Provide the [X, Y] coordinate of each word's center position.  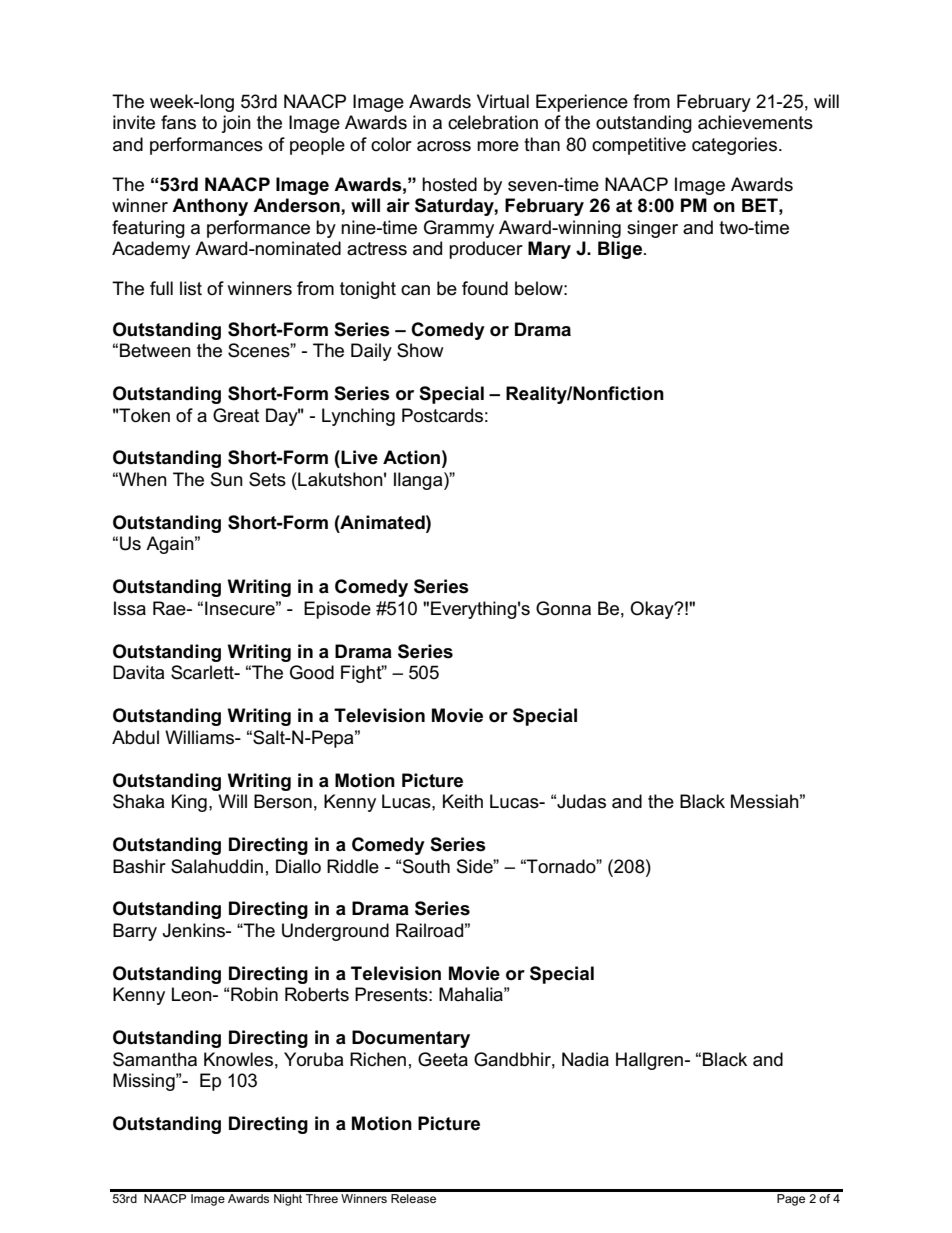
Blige [621, 250]
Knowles [238, 1059]
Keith [463, 801]
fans [178, 122]
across [444, 146]
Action [411, 457]
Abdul [135, 737]
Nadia [585, 1059]
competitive [639, 146]
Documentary [411, 1039]
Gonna [563, 608]
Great [236, 415]
